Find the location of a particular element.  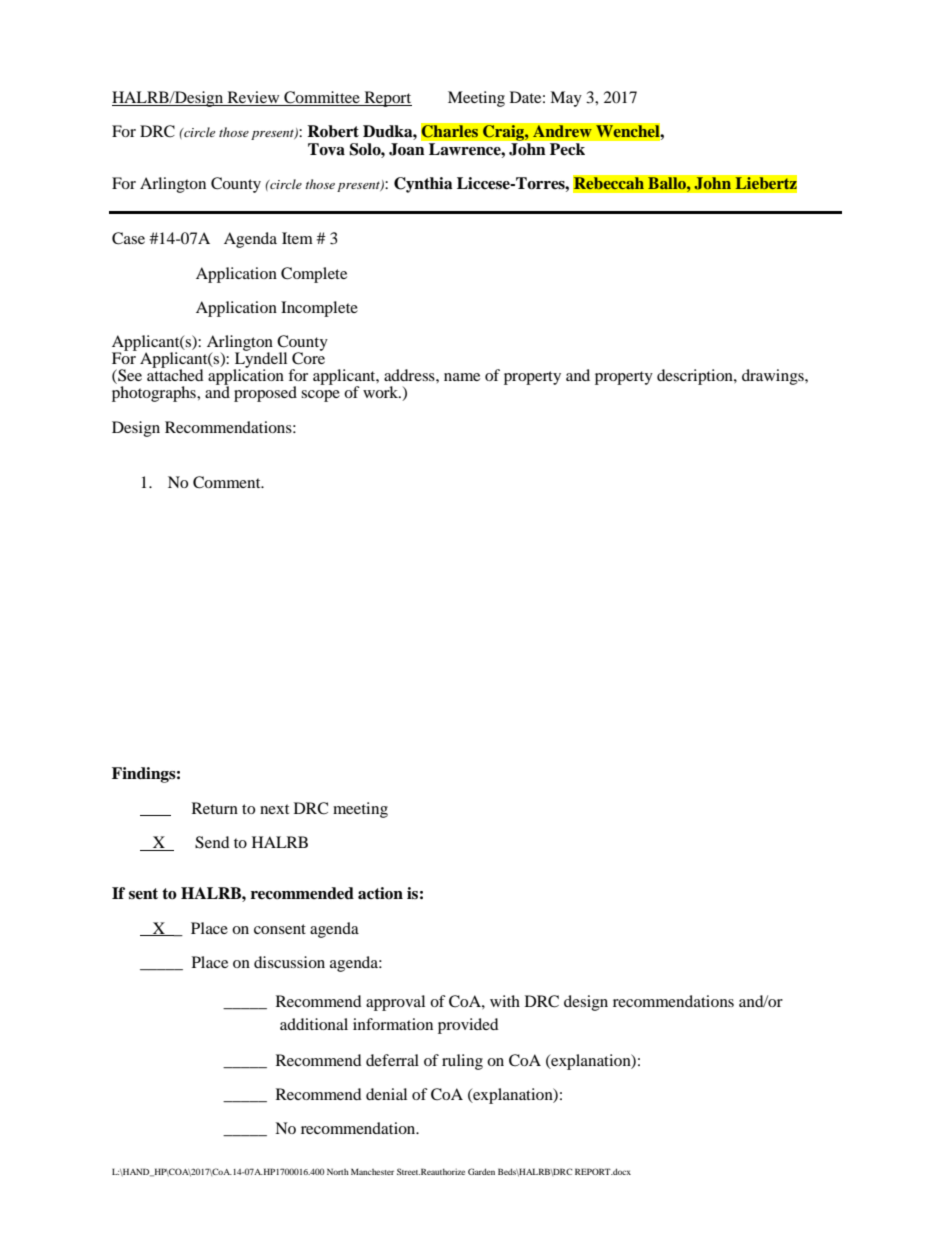

with is located at coordinates (505, 1001).
